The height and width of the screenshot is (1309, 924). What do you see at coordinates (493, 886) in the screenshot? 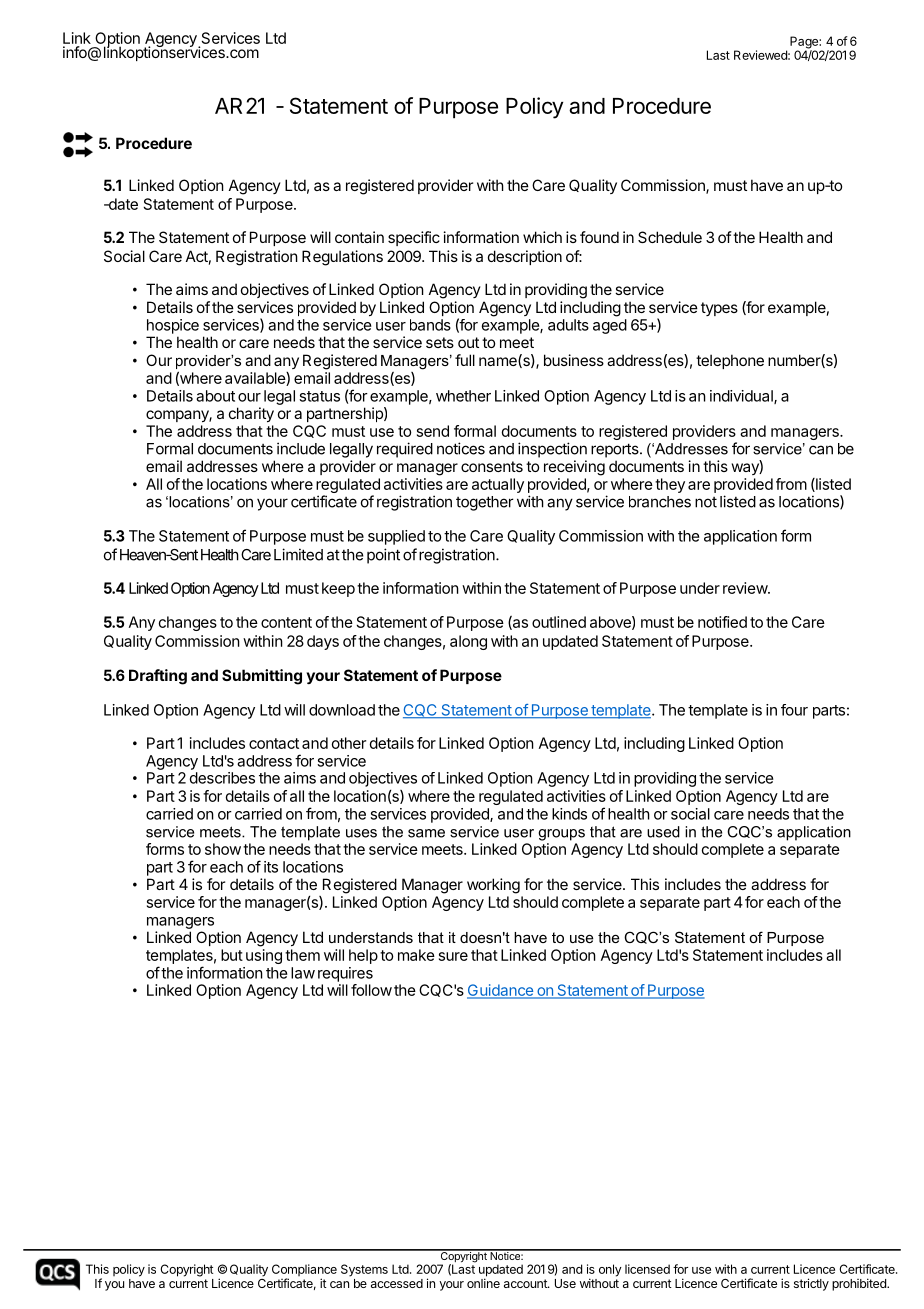
I see `working` at bounding box center [493, 886].
